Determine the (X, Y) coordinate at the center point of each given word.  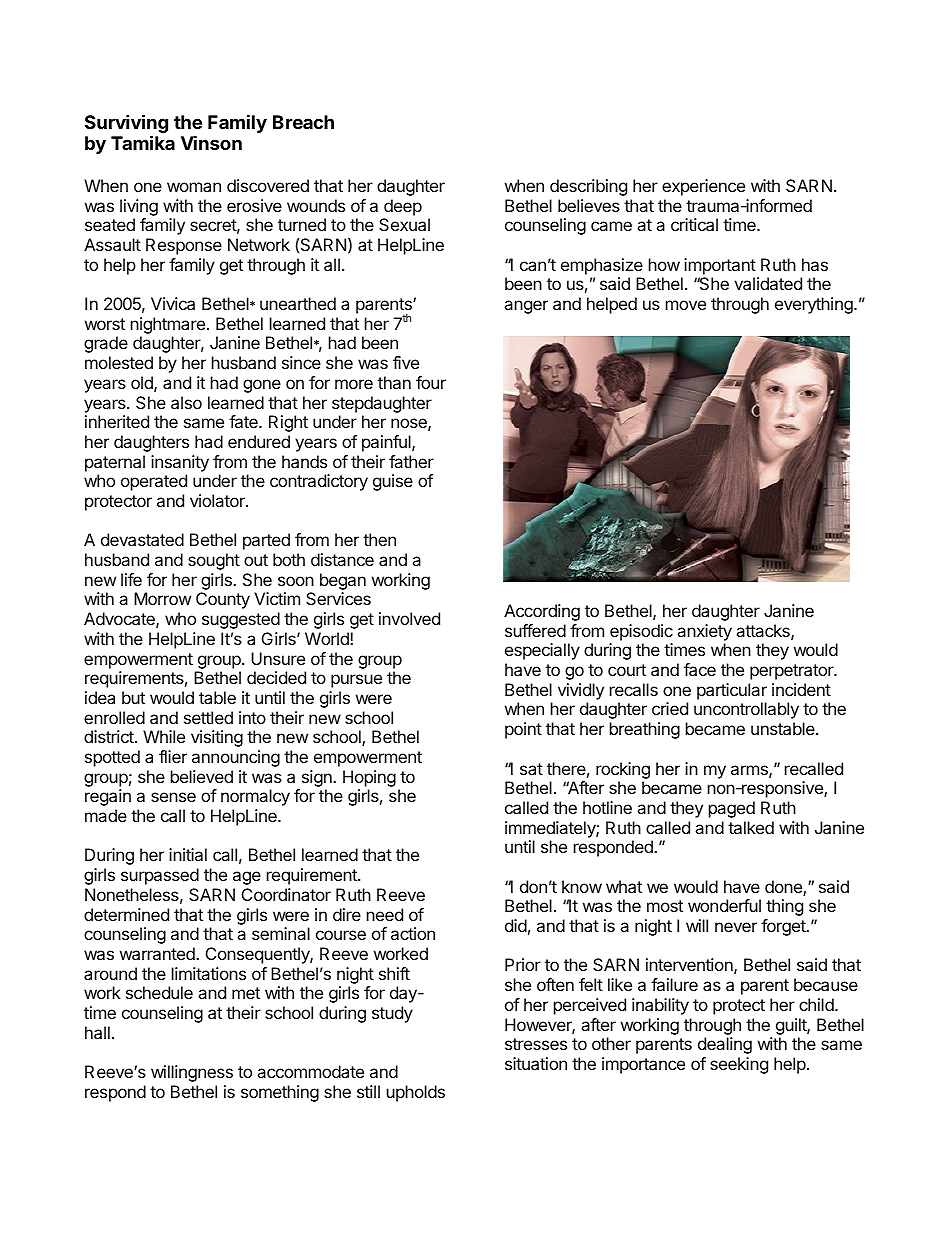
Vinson (211, 142)
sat (531, 769)
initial (188, 854)
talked (751, 827)
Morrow (162, 598)
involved (409, 618)
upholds (416, 1093)
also (186, 402)
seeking (739, 1065)
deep (403, 207)
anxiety (704, 632)
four (431, 382)
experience (703, 187)
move (686, 305)
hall (97, 1032)
